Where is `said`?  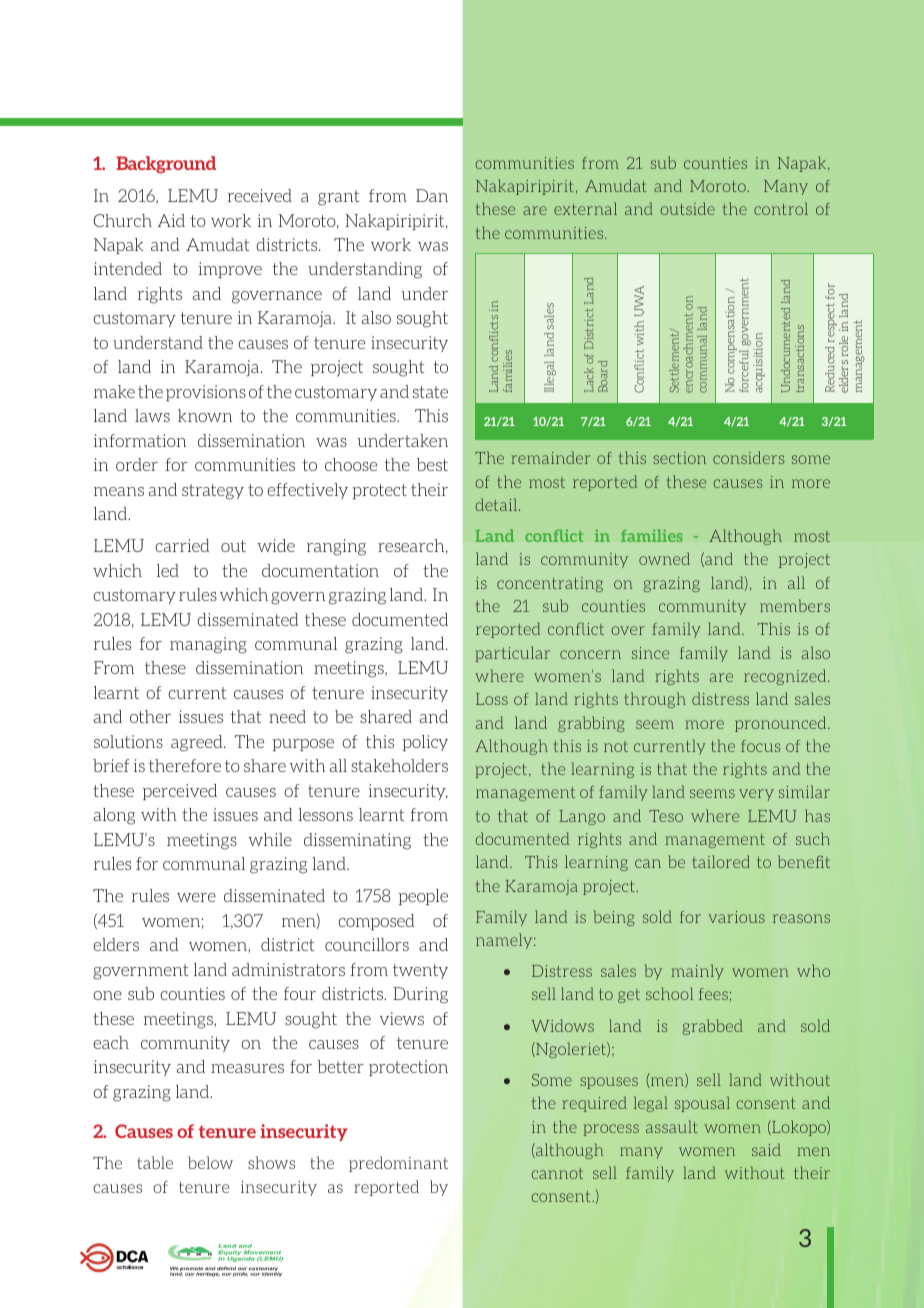
said is located at coordinates (766, 1149).
